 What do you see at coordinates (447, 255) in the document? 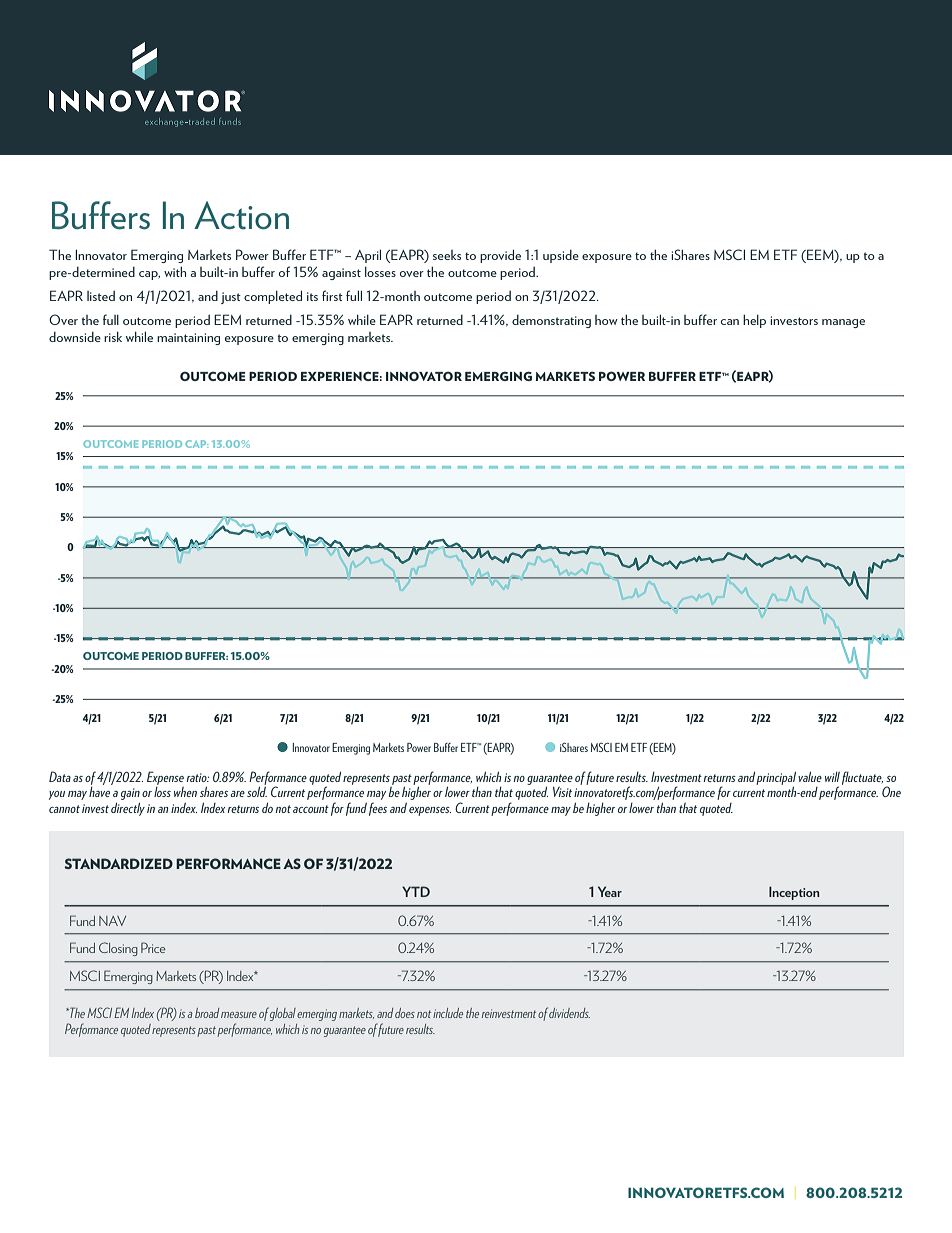
I see `seeks` at bounding box center [447, 255].
